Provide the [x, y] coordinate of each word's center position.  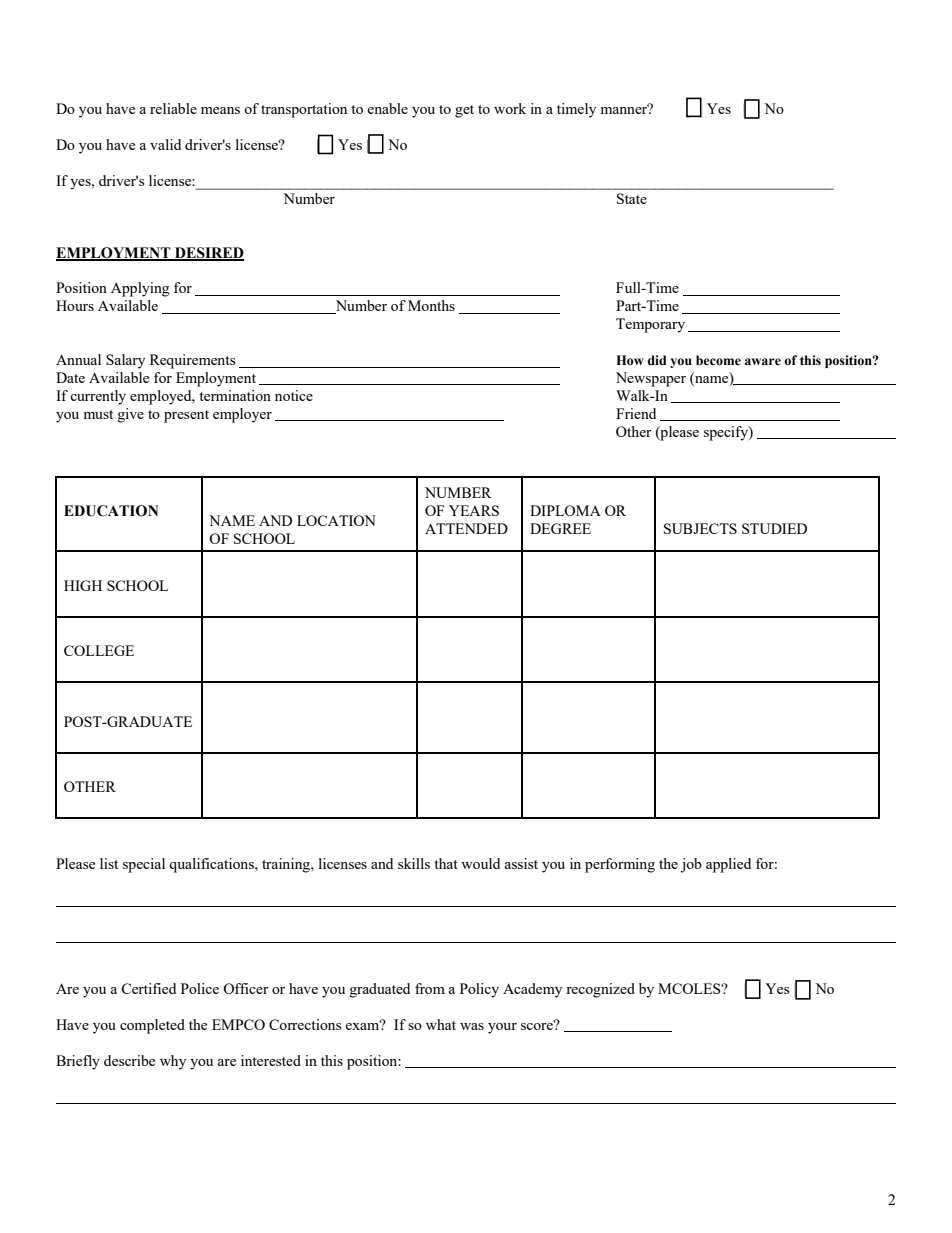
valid [165, 144]
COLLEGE [99, 650]
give [131, 415]
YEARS [474, 510]
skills [414, 863]
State [632, 198]
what [441, 1024]
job [691, 865]
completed [152, 1026]
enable [388, 108]
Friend [636, 413]
